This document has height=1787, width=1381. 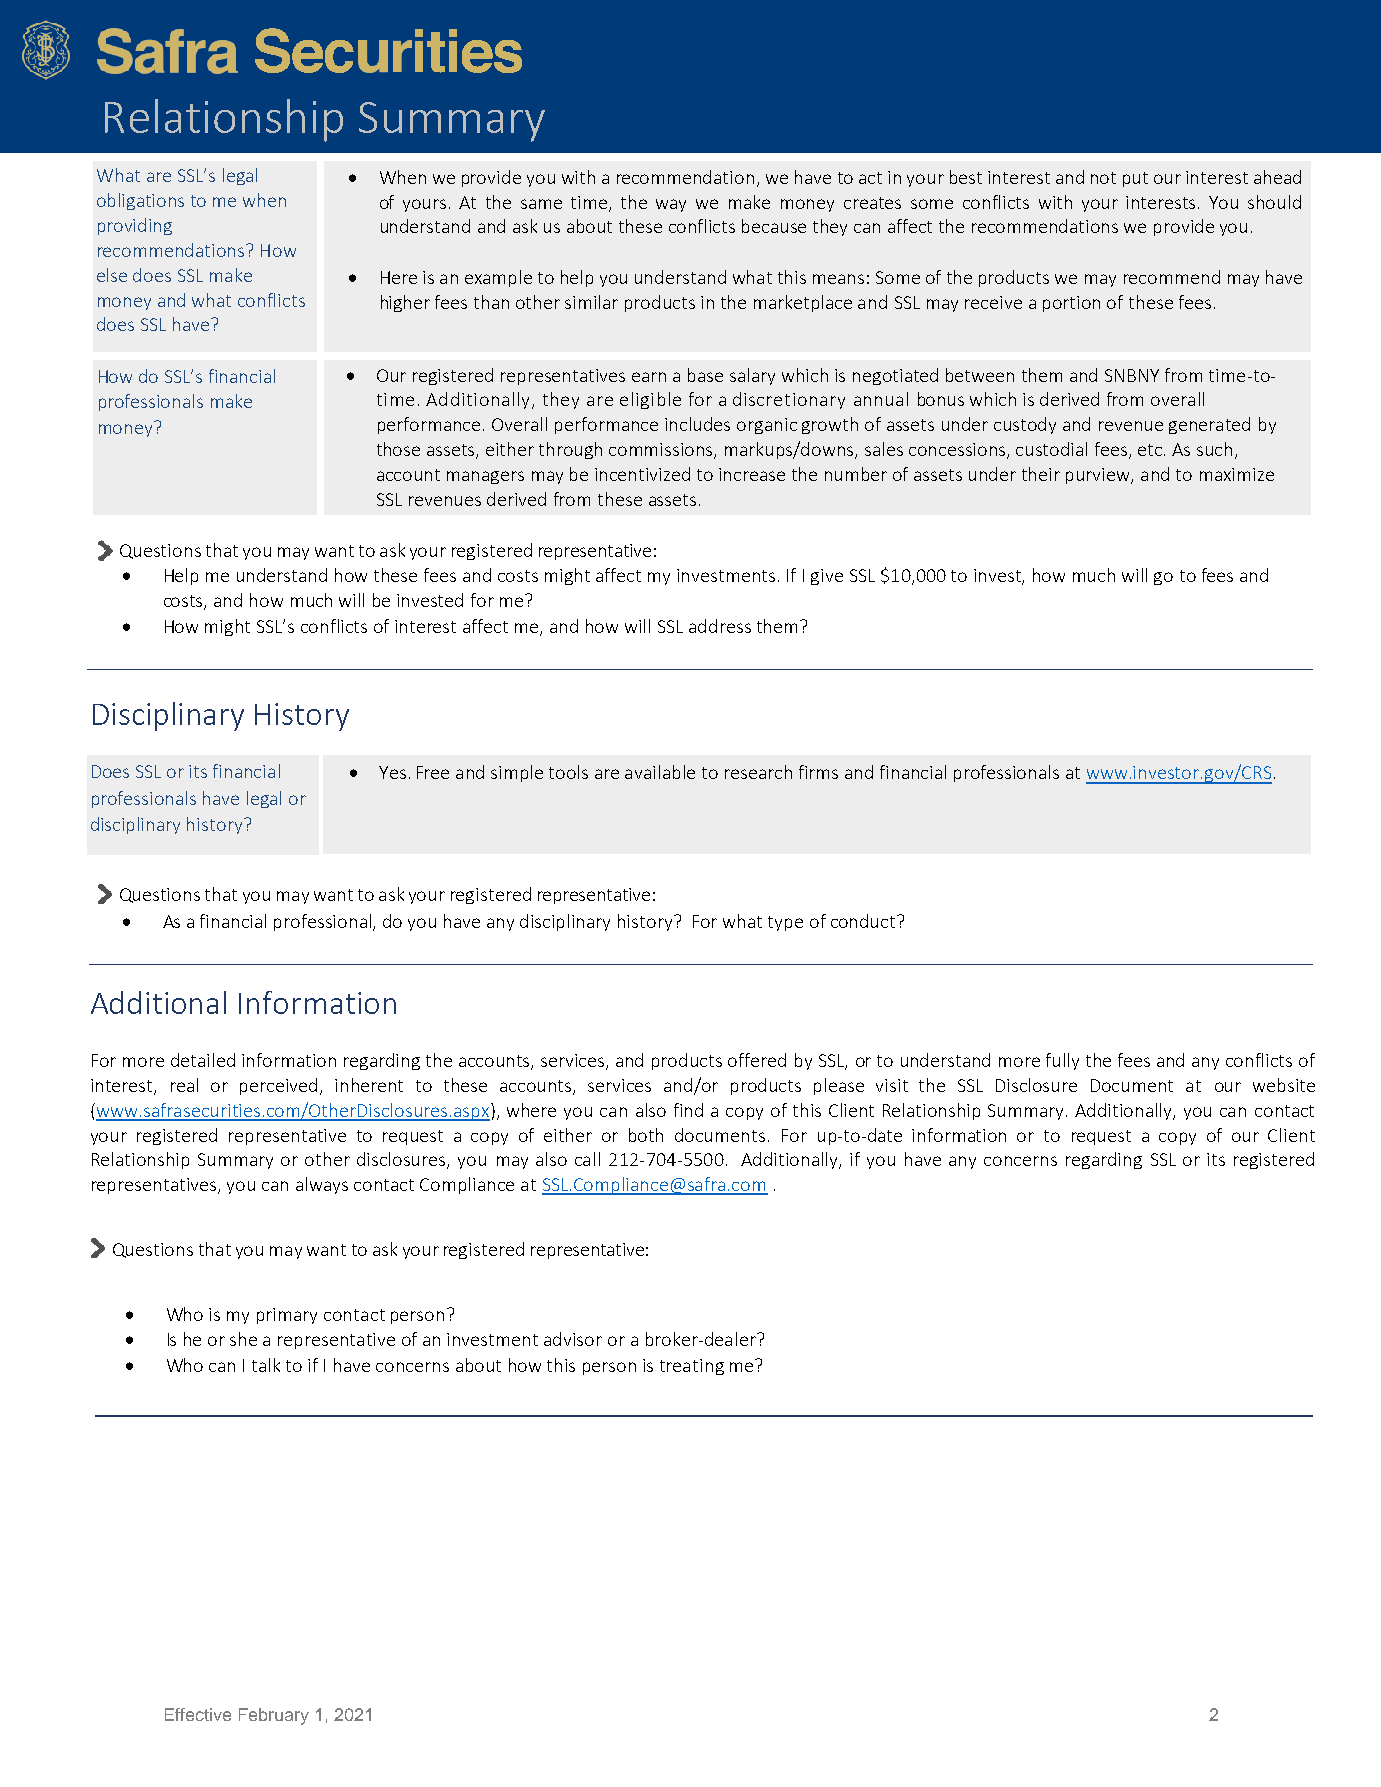 I want to click on those, so click(x=398, y=449).
